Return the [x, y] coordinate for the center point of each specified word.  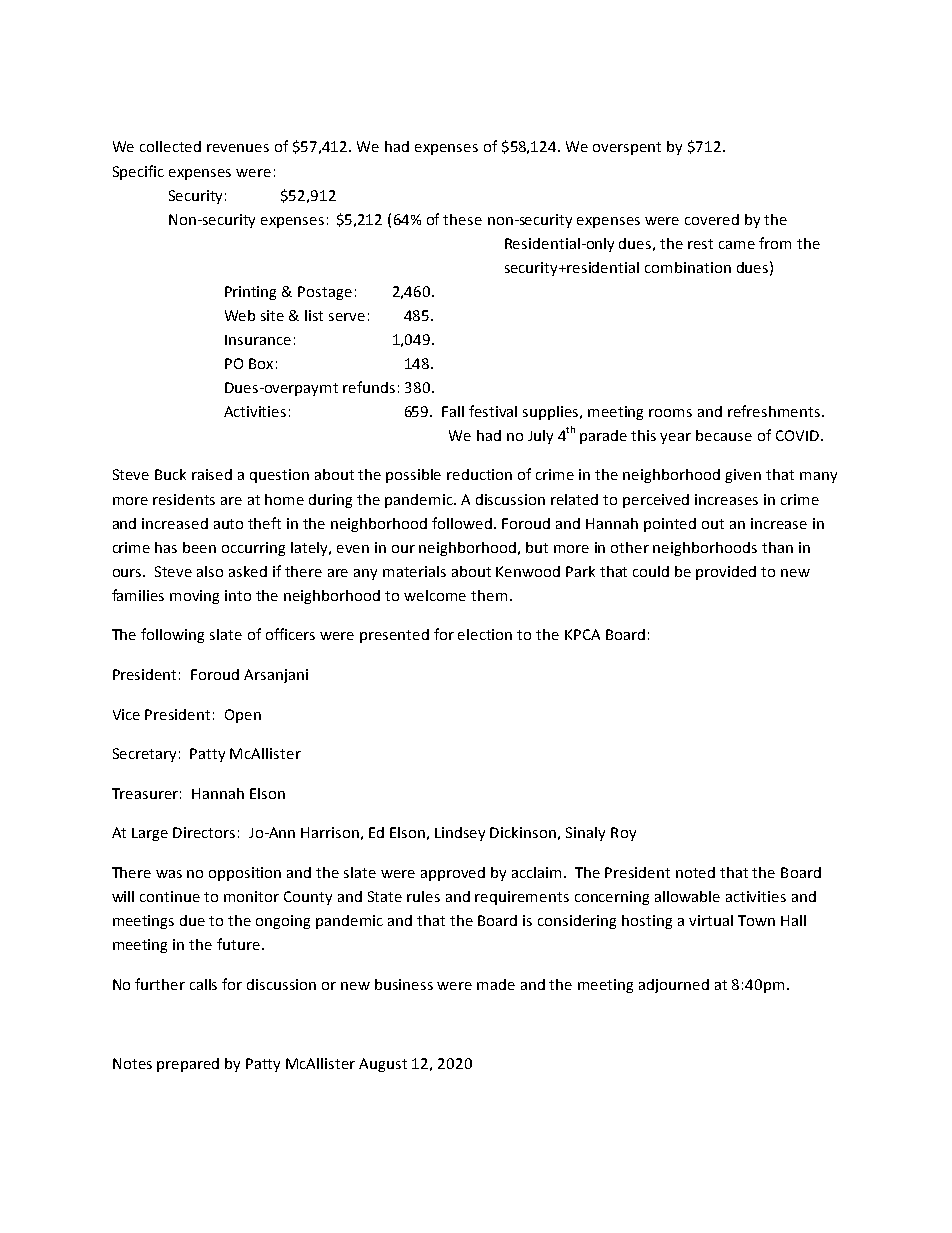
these [462, 219]
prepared [188, 1065]
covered [712, 219]
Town [756, 920]
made [496, 984]
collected [170, 146]
